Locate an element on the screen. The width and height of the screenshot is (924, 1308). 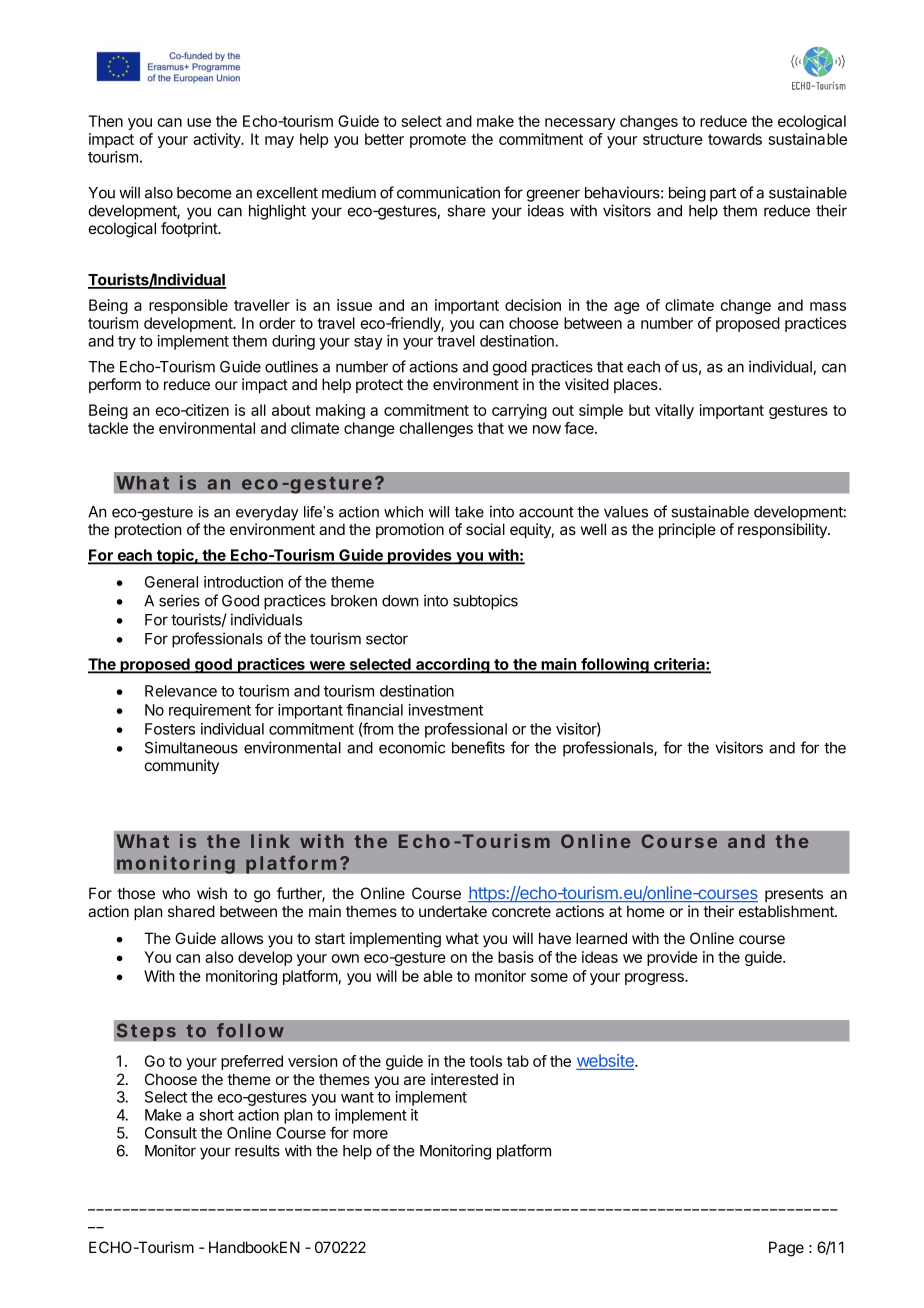
according is located at coordinates (453, 666).
